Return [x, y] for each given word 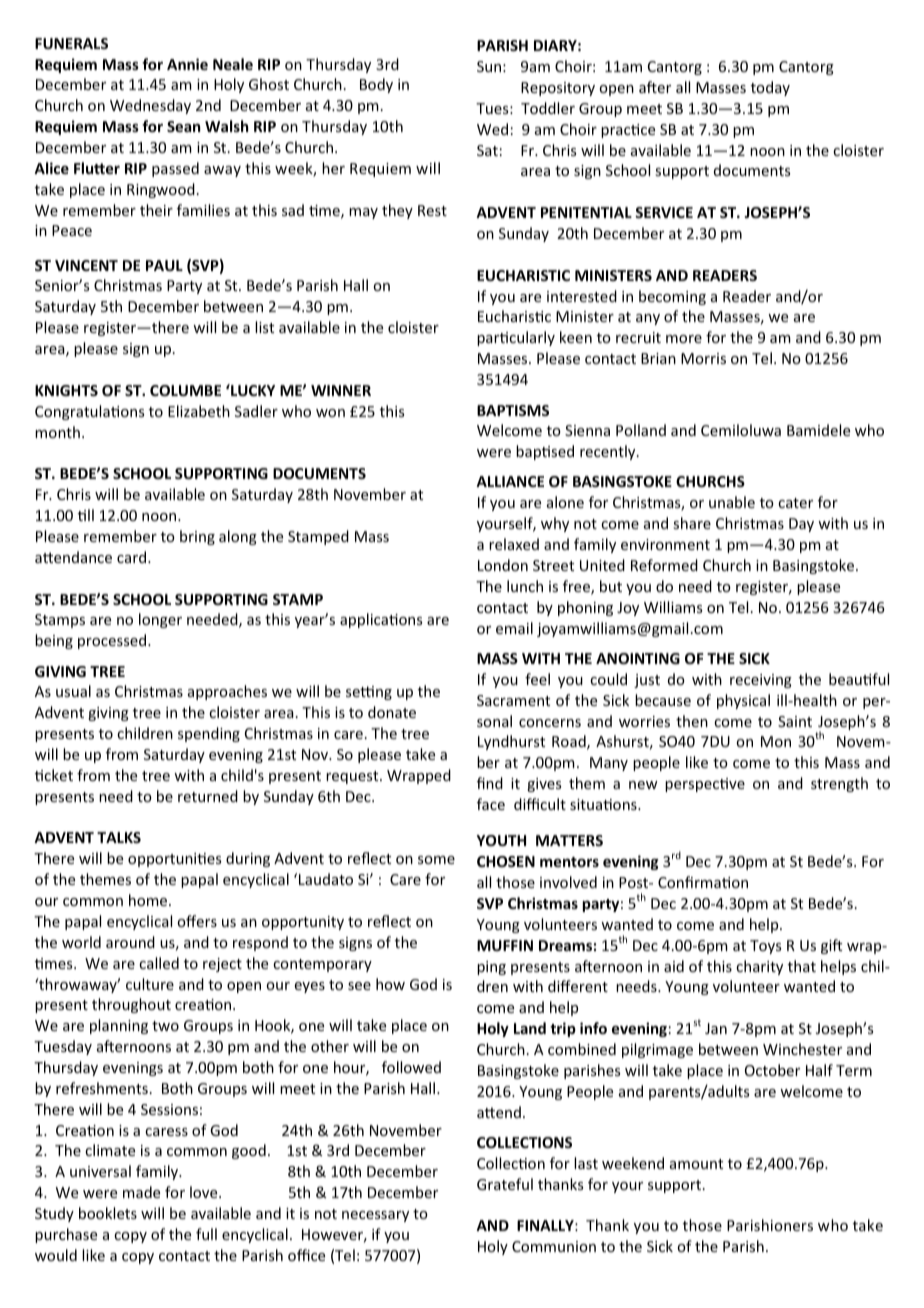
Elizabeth [199, 411]
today [770, 88]
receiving [761, 681]
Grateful [505, 1184]
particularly [516, 338]
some [436, 860]
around [130, 942]
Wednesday [150, 106]
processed [113, 641]
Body [376, 85]
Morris [703, 358]
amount [696, 1164]
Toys [765, 947]
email [514, 628]
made [141, 1192]
